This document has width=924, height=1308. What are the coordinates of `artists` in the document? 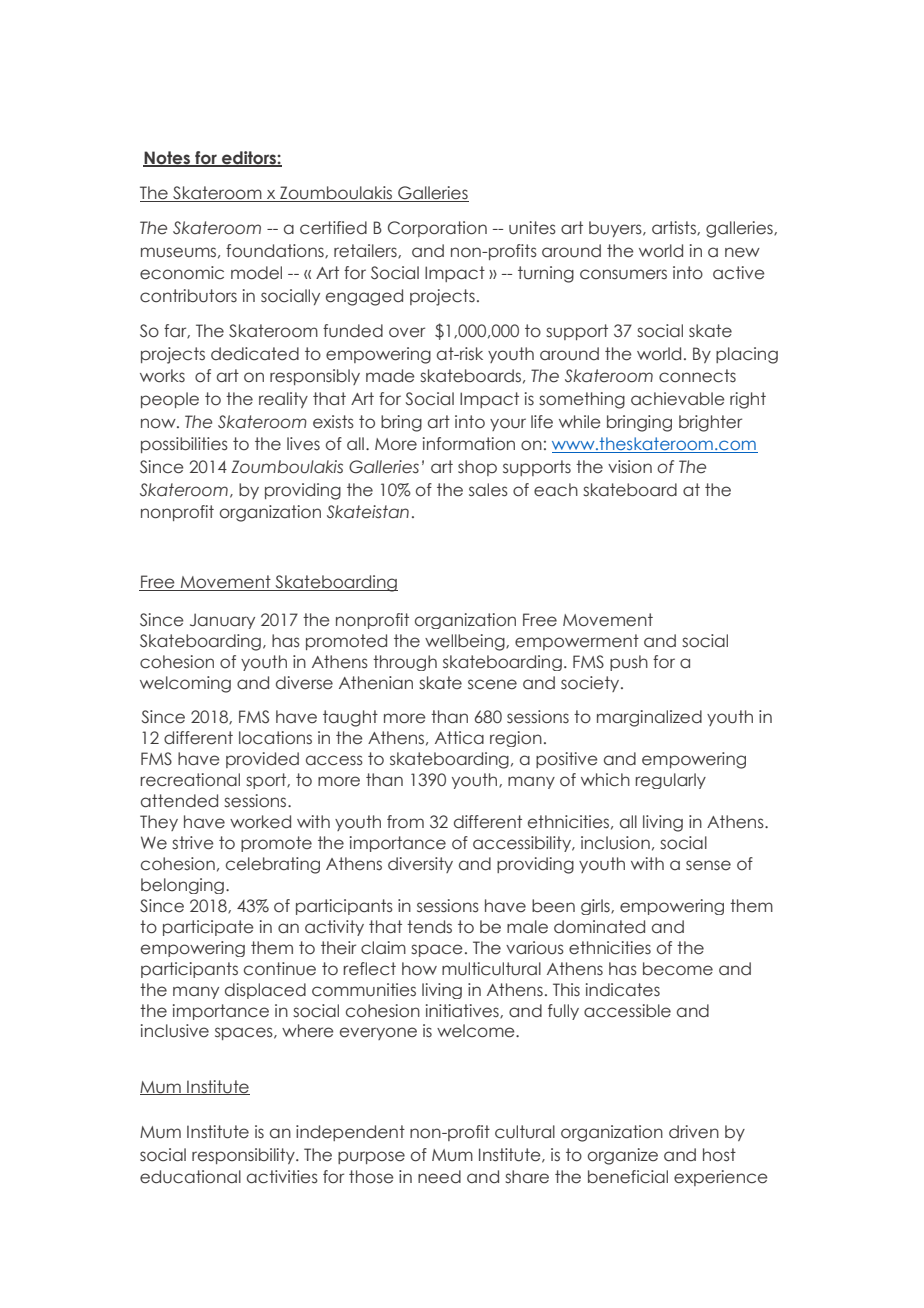 It's located at (675, 228).
